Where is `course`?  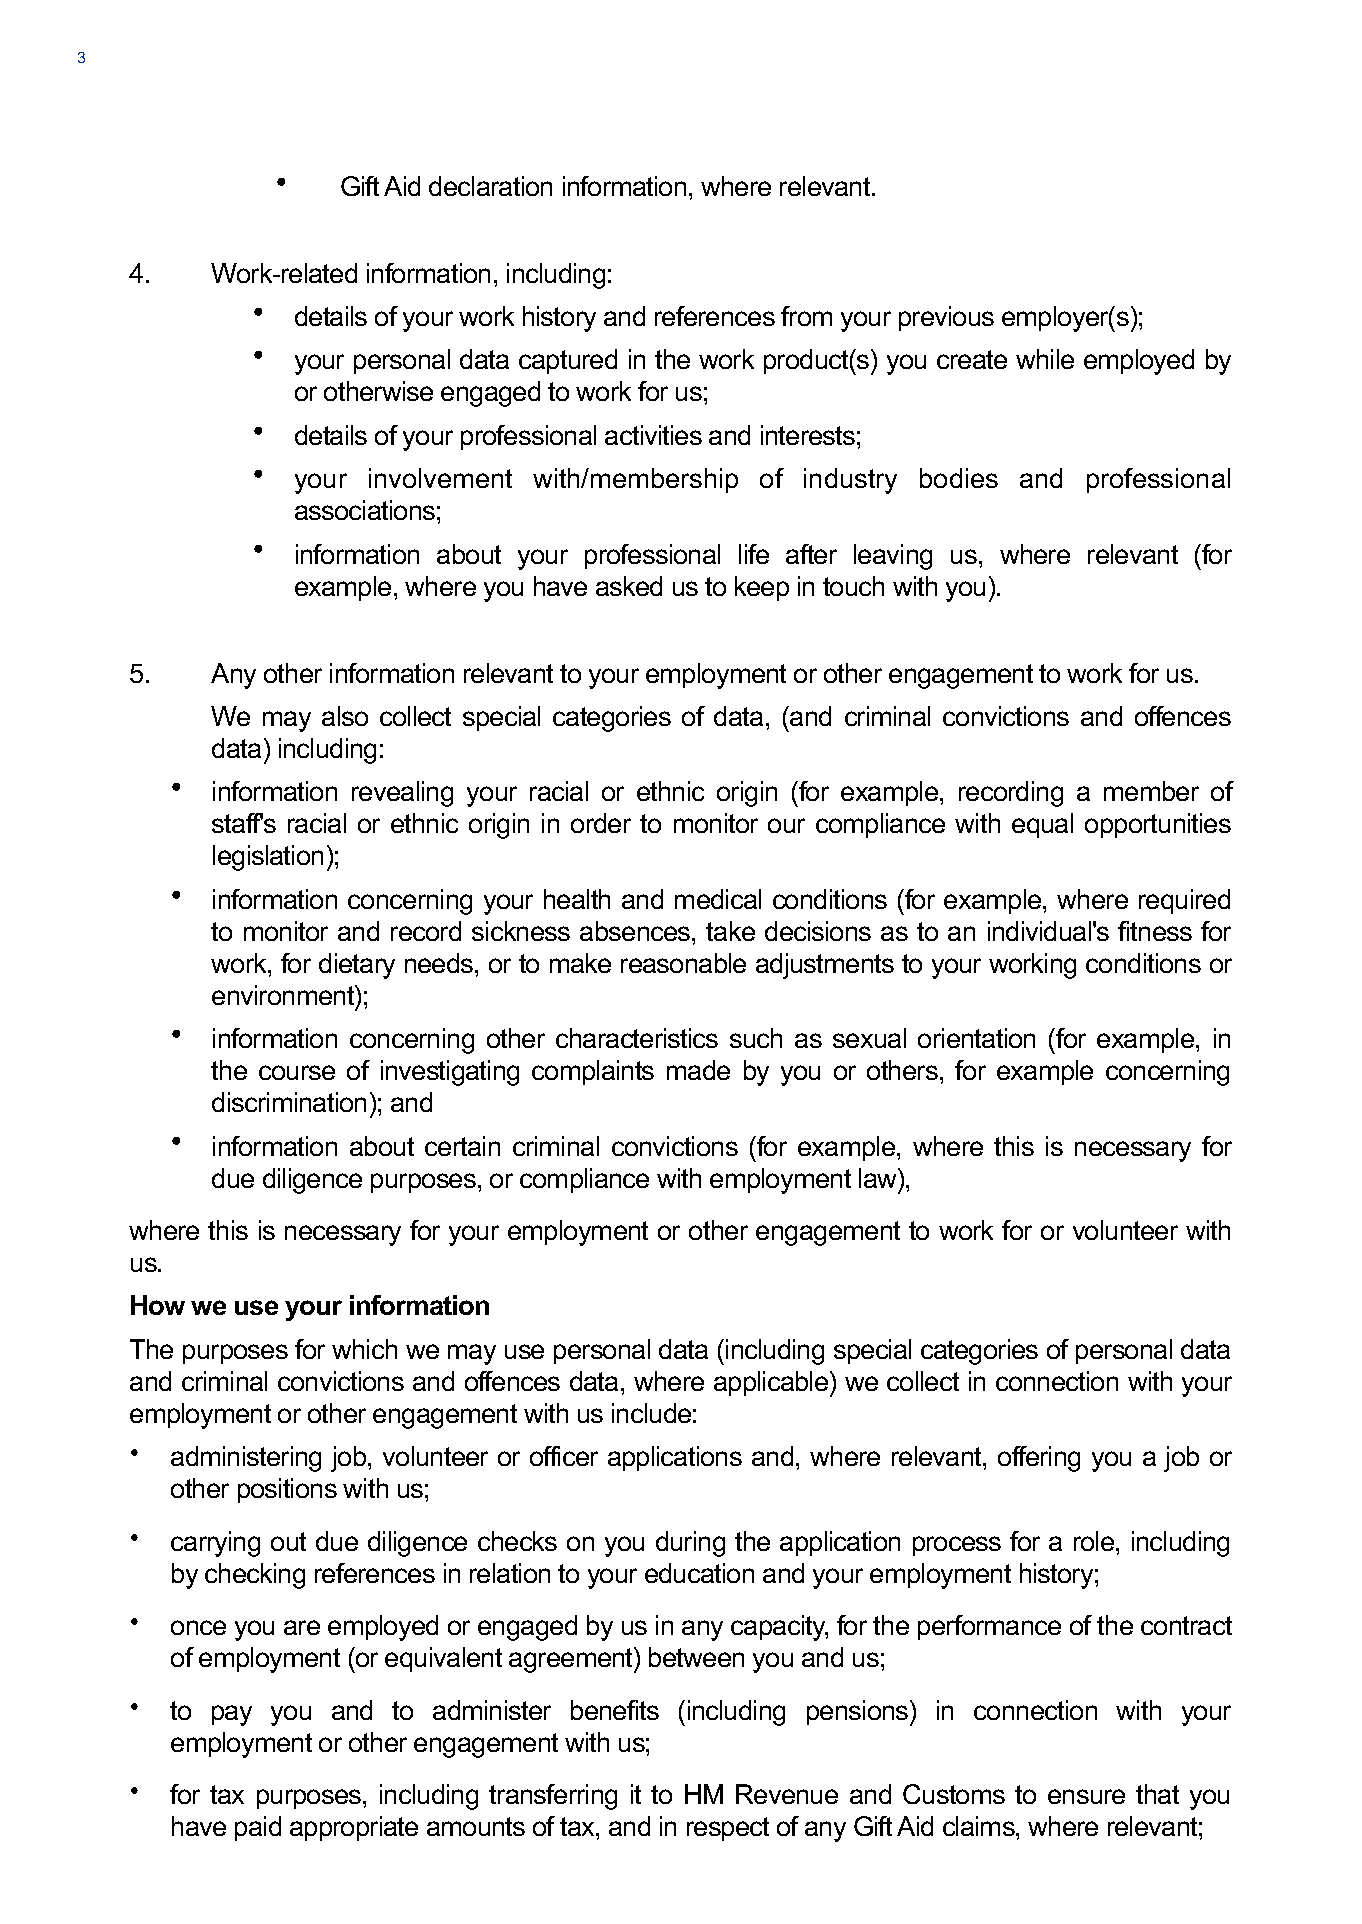
course is located at coordinates (297, 1072).
